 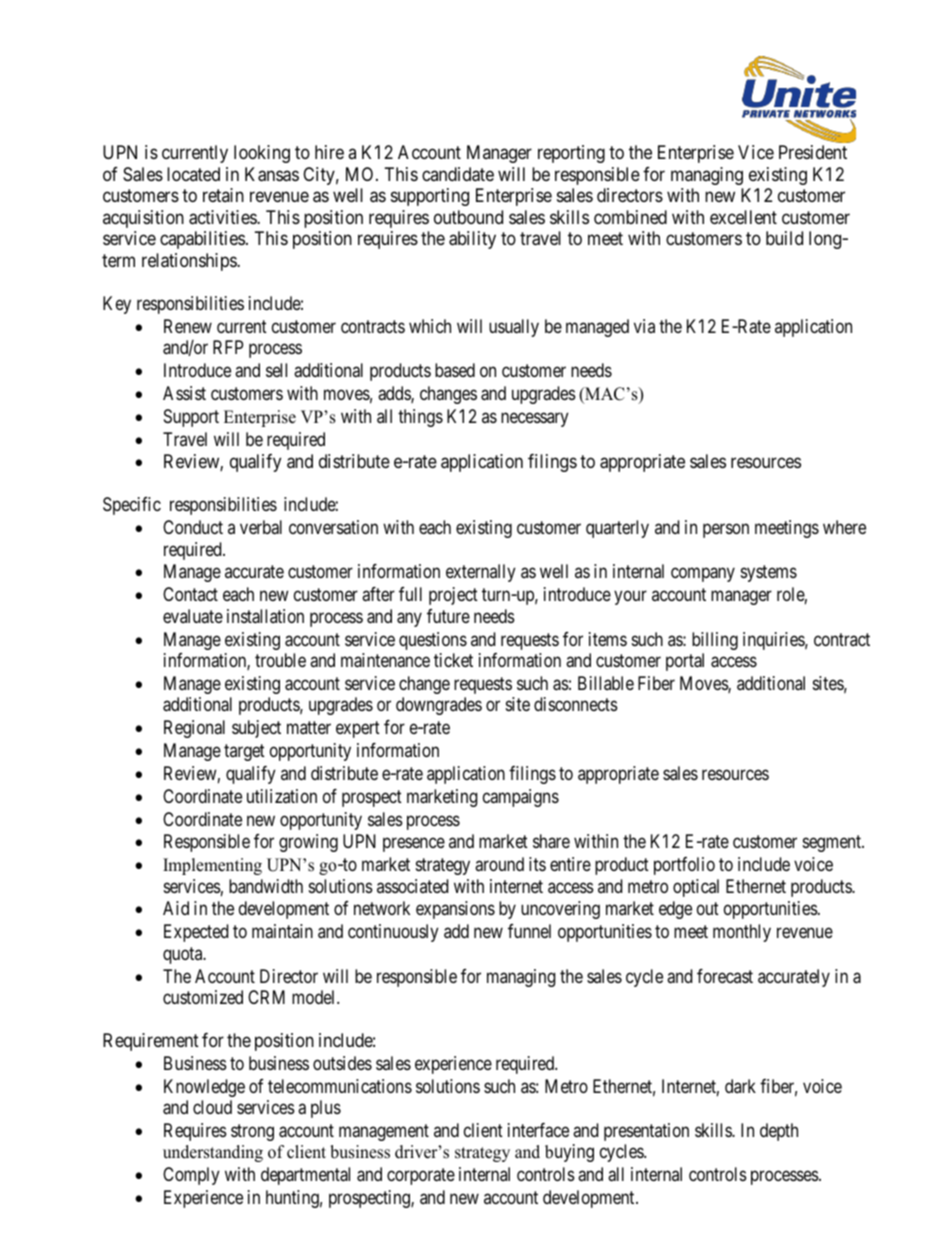 I want to click on candidate, so click(x=458, y=174).
